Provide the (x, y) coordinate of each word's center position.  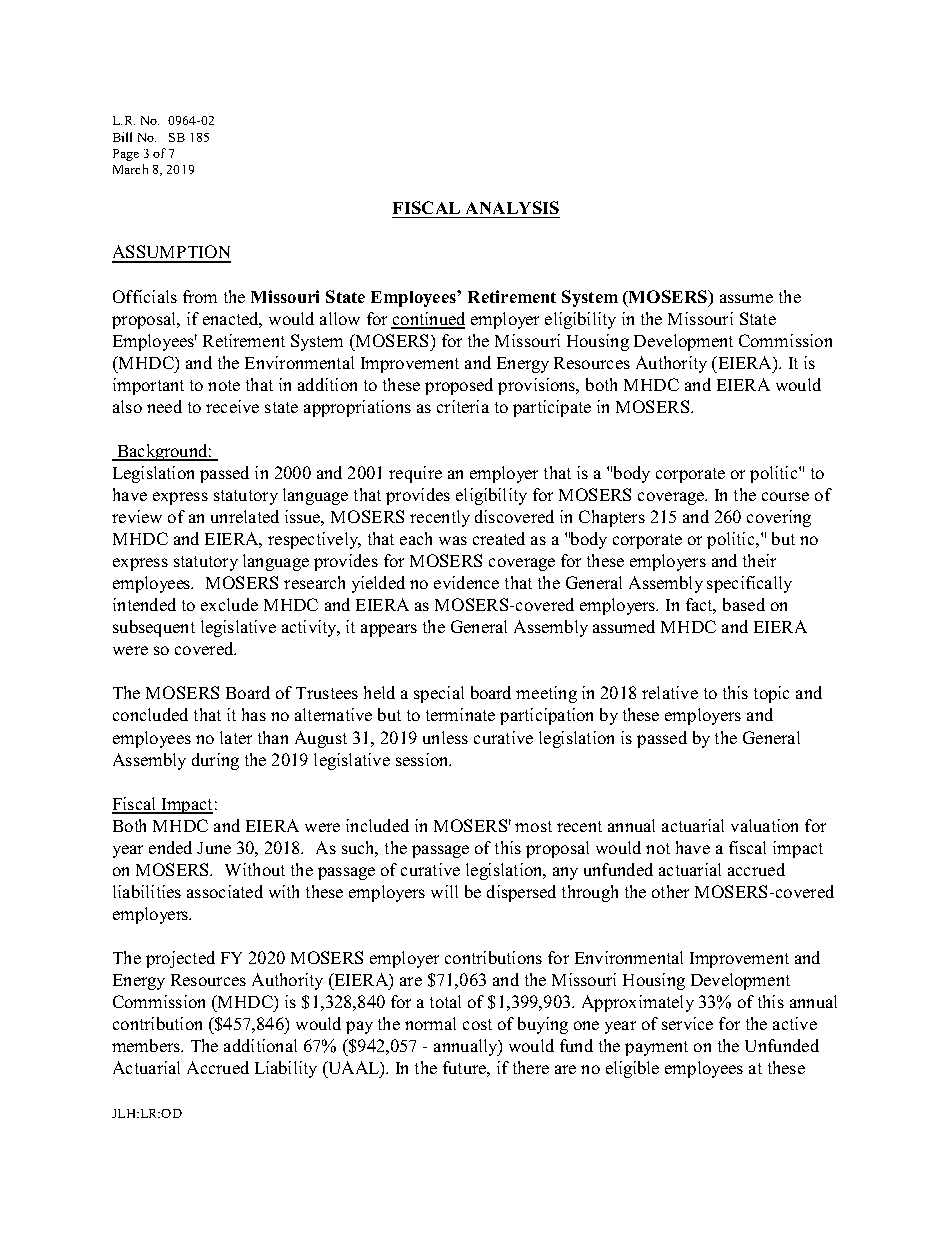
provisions (538, 386)
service (687, 1023)
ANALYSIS (512, 207)
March (130, 169)
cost (477, 1024)
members (147, 1045)
